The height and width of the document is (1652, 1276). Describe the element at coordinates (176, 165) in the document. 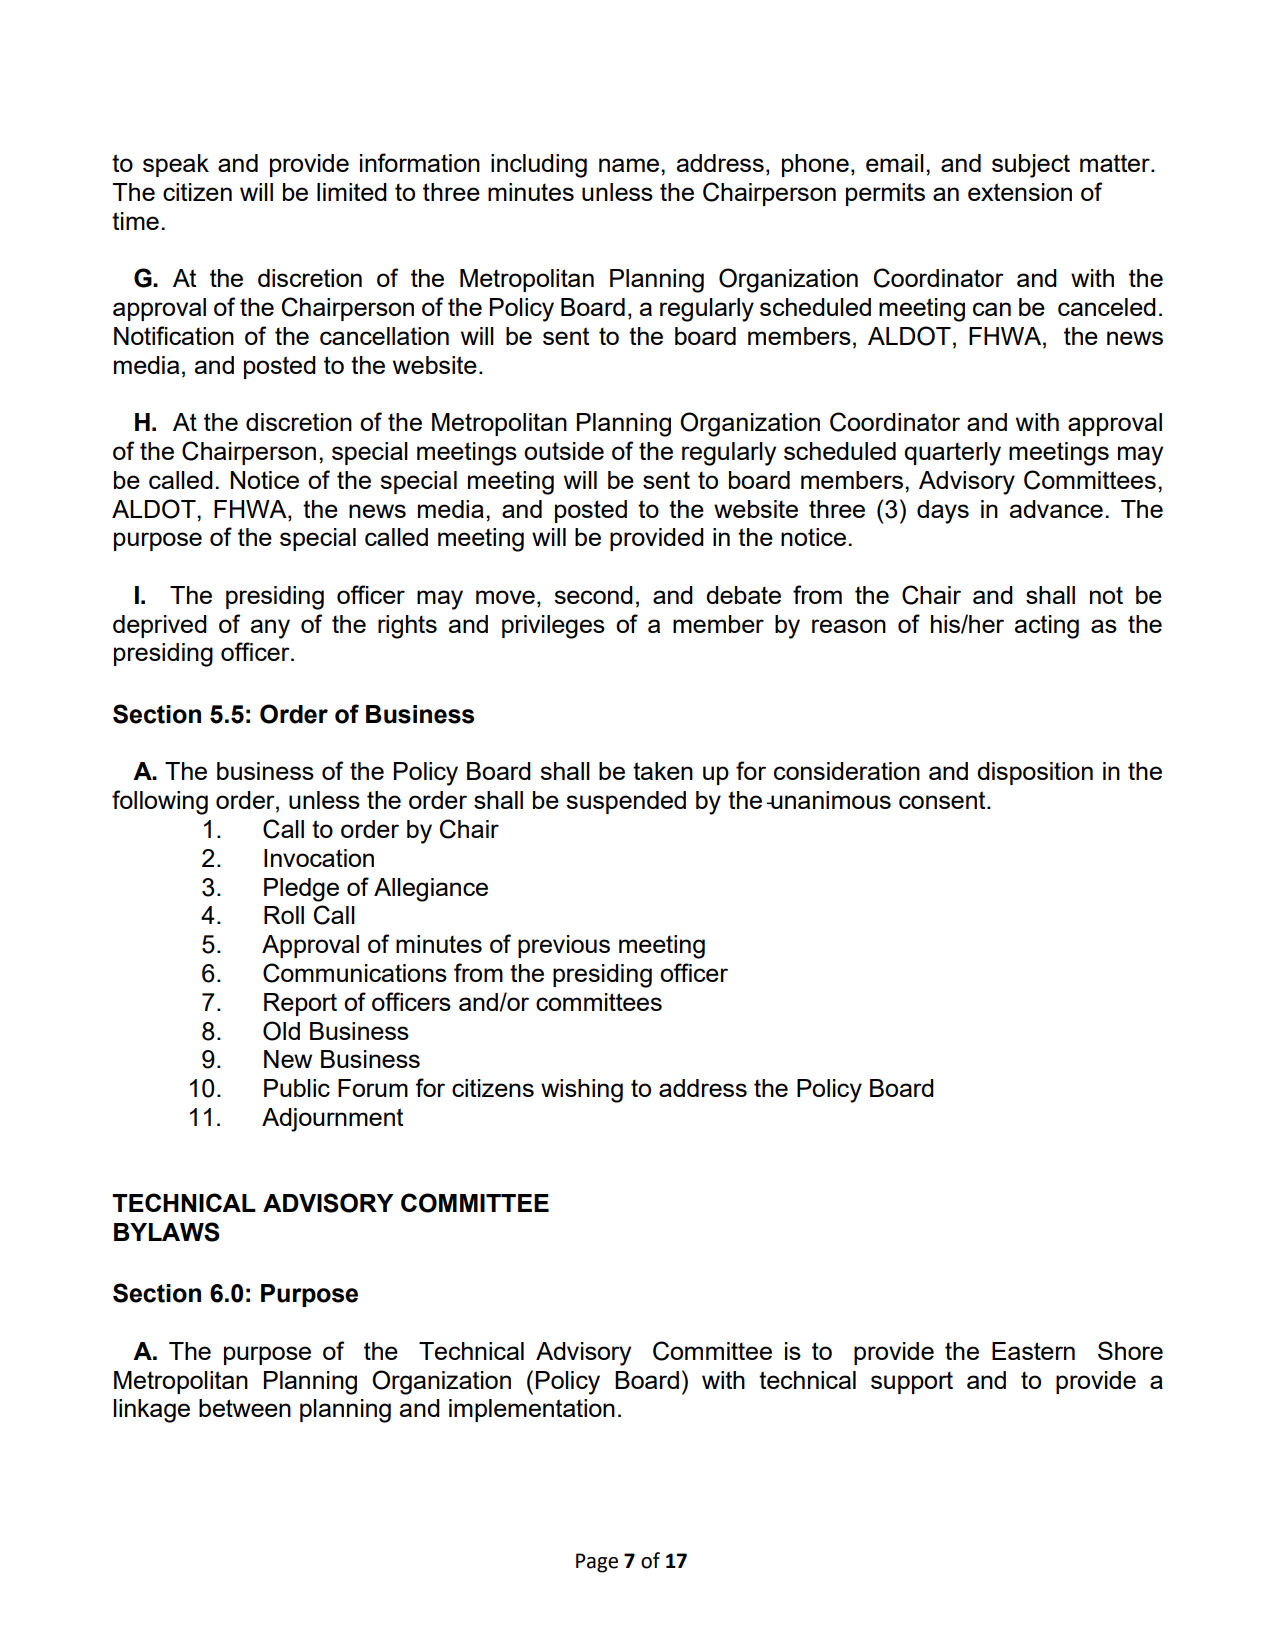

I see `speak` at that location.
